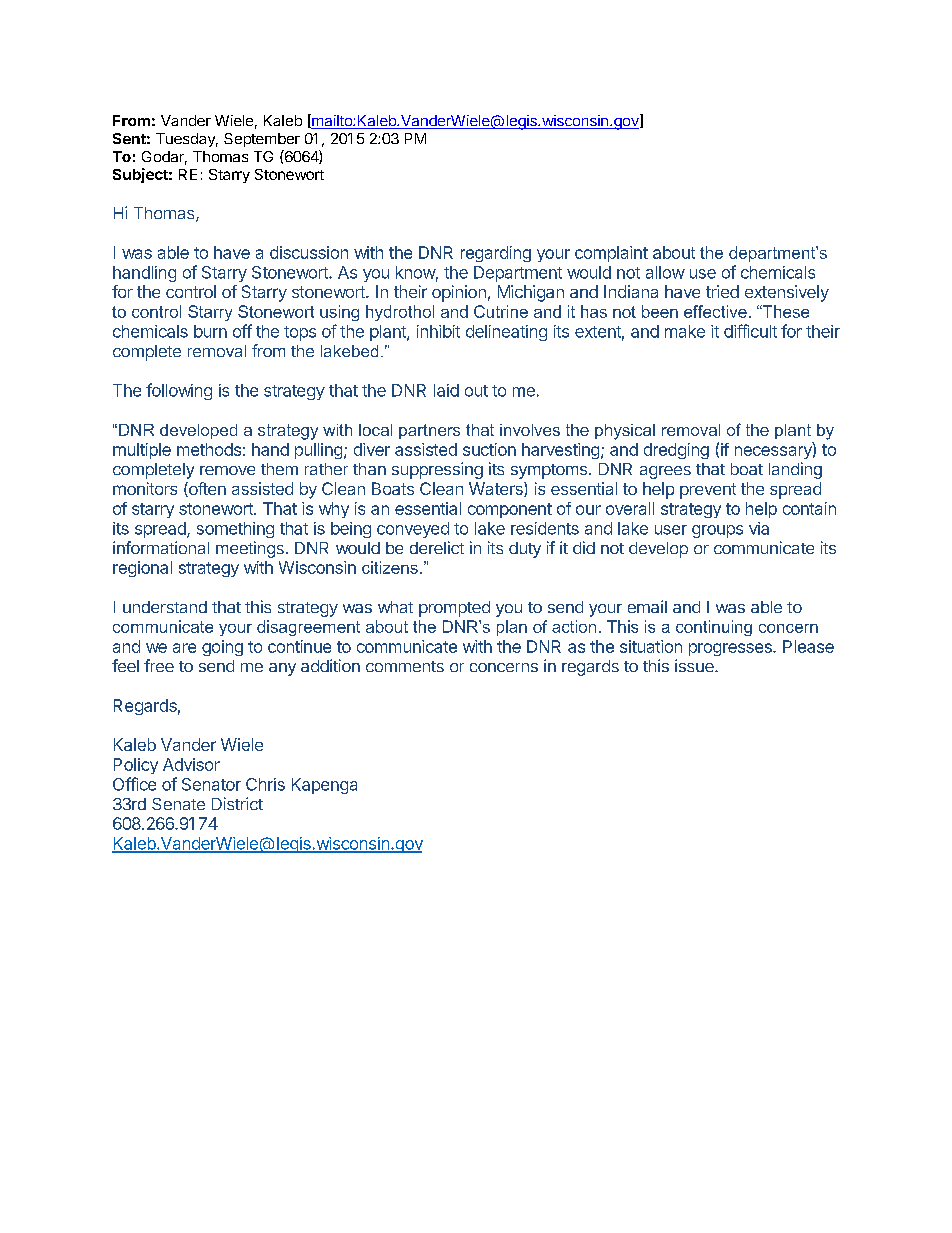 The height and width of the document is (1233, 952). Describe the element at coordinates (708, 491) in the document. I see `prevent` at that location.
